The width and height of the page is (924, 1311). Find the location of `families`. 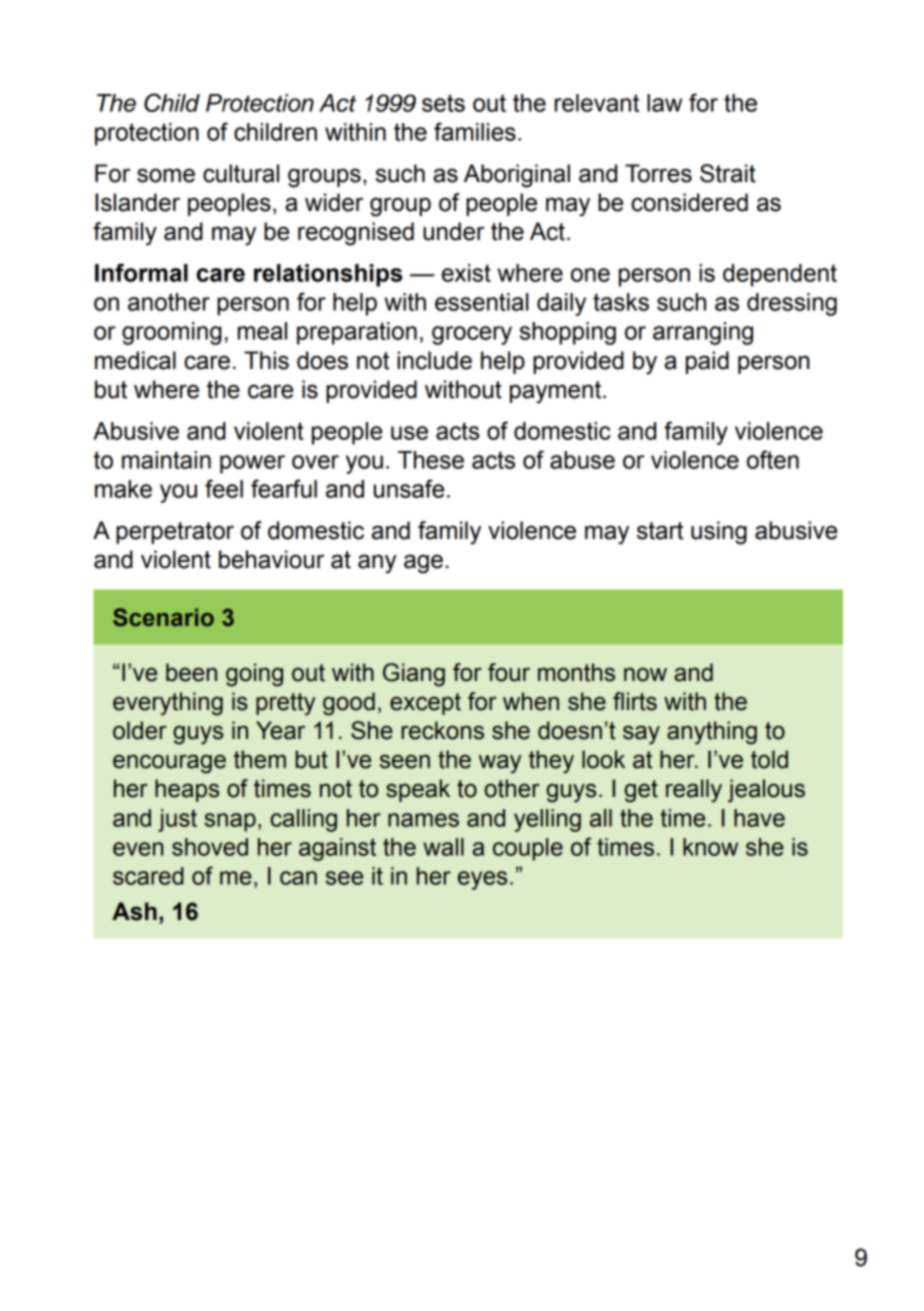

families is located at coordinates (475, 131).
